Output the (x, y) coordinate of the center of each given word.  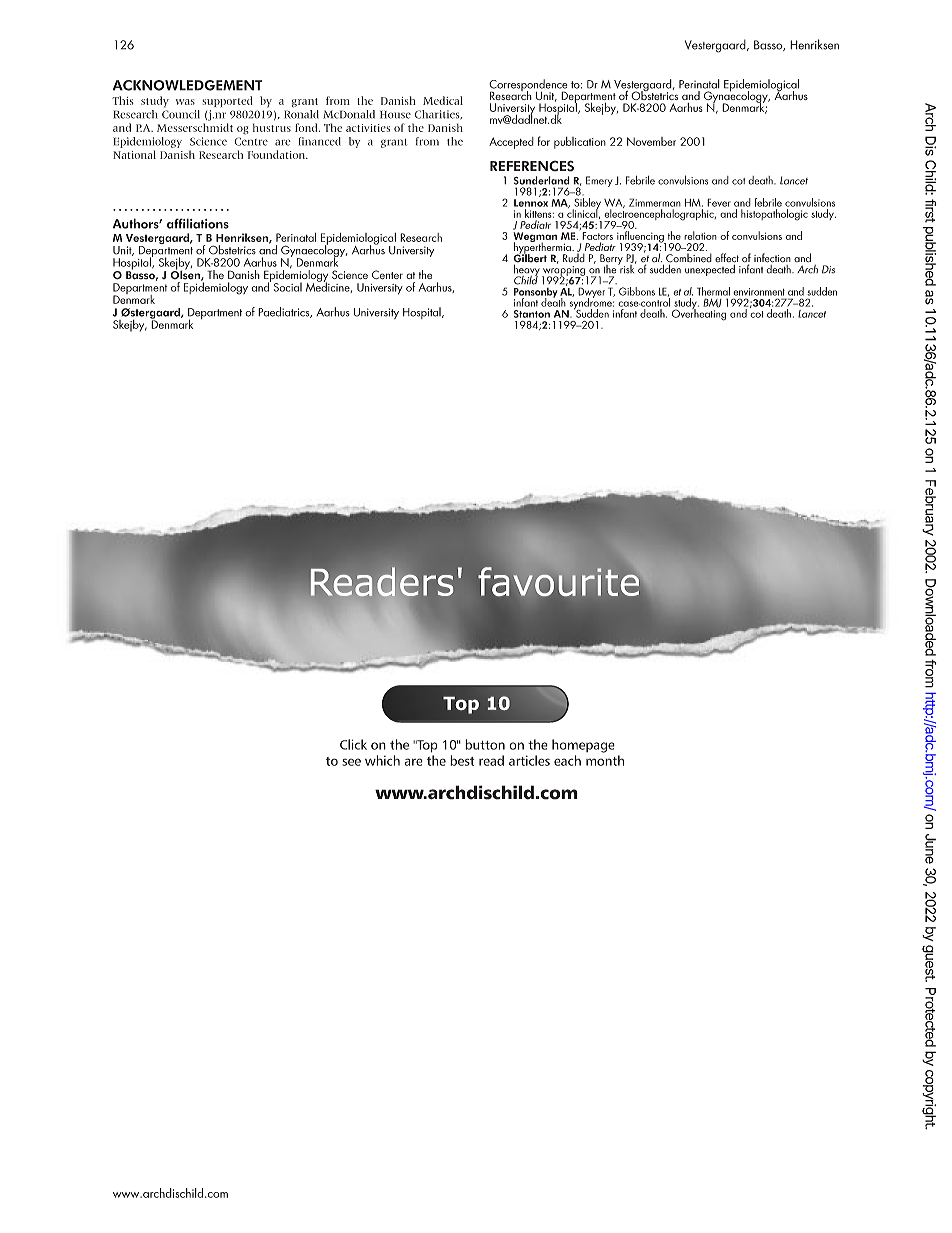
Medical (443, 100)
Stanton (532, 314)
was (185, 102)
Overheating (699, 314)
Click (353, 744)
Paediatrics (285, 312)
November (651, 141)
